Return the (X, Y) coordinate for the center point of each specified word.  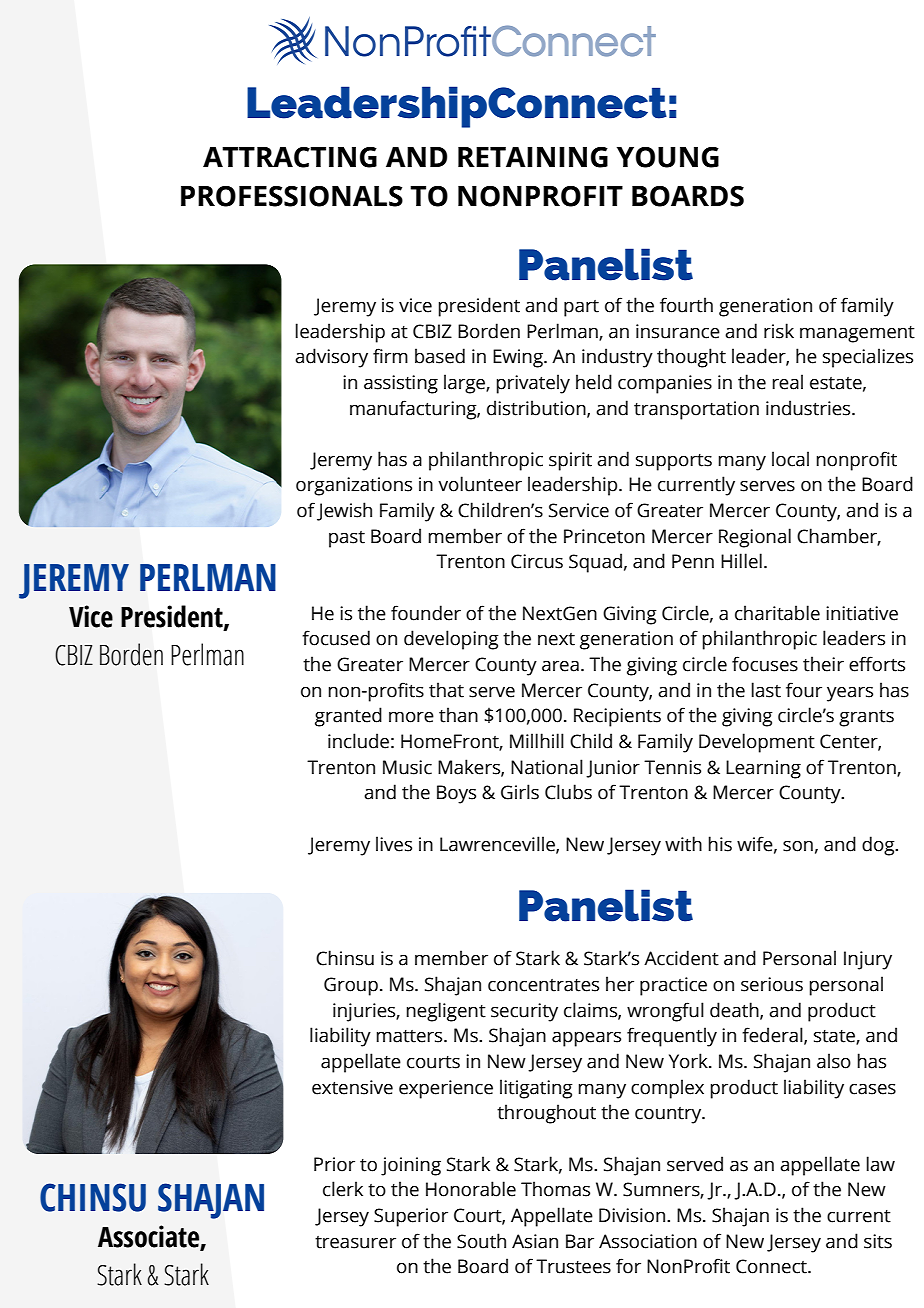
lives (394, 844)
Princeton (604, 536)
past (347, 539)
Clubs (568, 792)
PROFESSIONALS (292, 196)
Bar (580, 1241)
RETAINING (533, 157)
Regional (755, 538)
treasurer (355, 1242)
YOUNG (668, 157)
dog (879, 846)
